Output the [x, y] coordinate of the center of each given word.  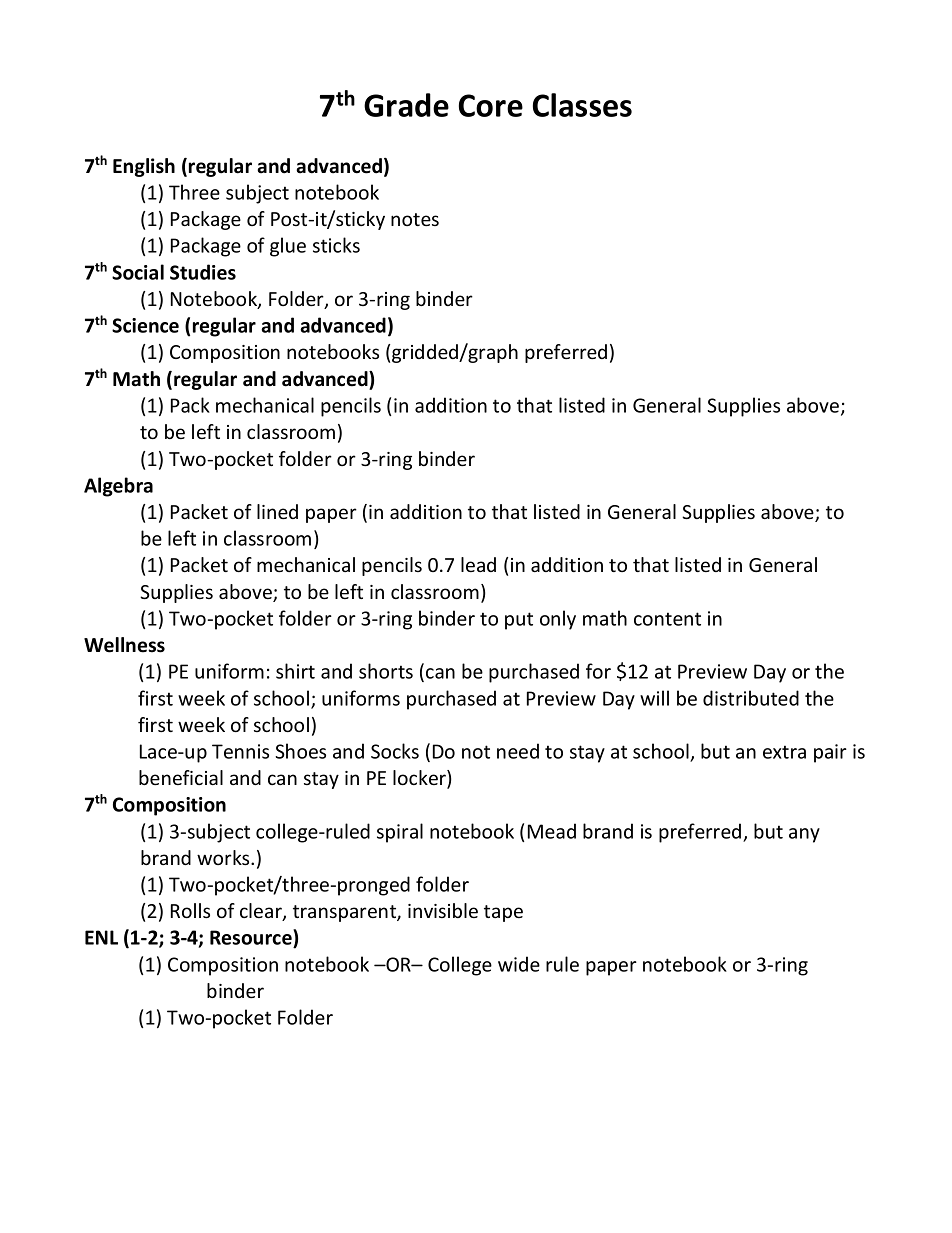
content [667, 619]
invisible [443, 910]
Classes [582, 105]
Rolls [190, 910]
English [144, 167]
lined [277, 511]
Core [491, 105]
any [804, 835]
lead [478, 564]
